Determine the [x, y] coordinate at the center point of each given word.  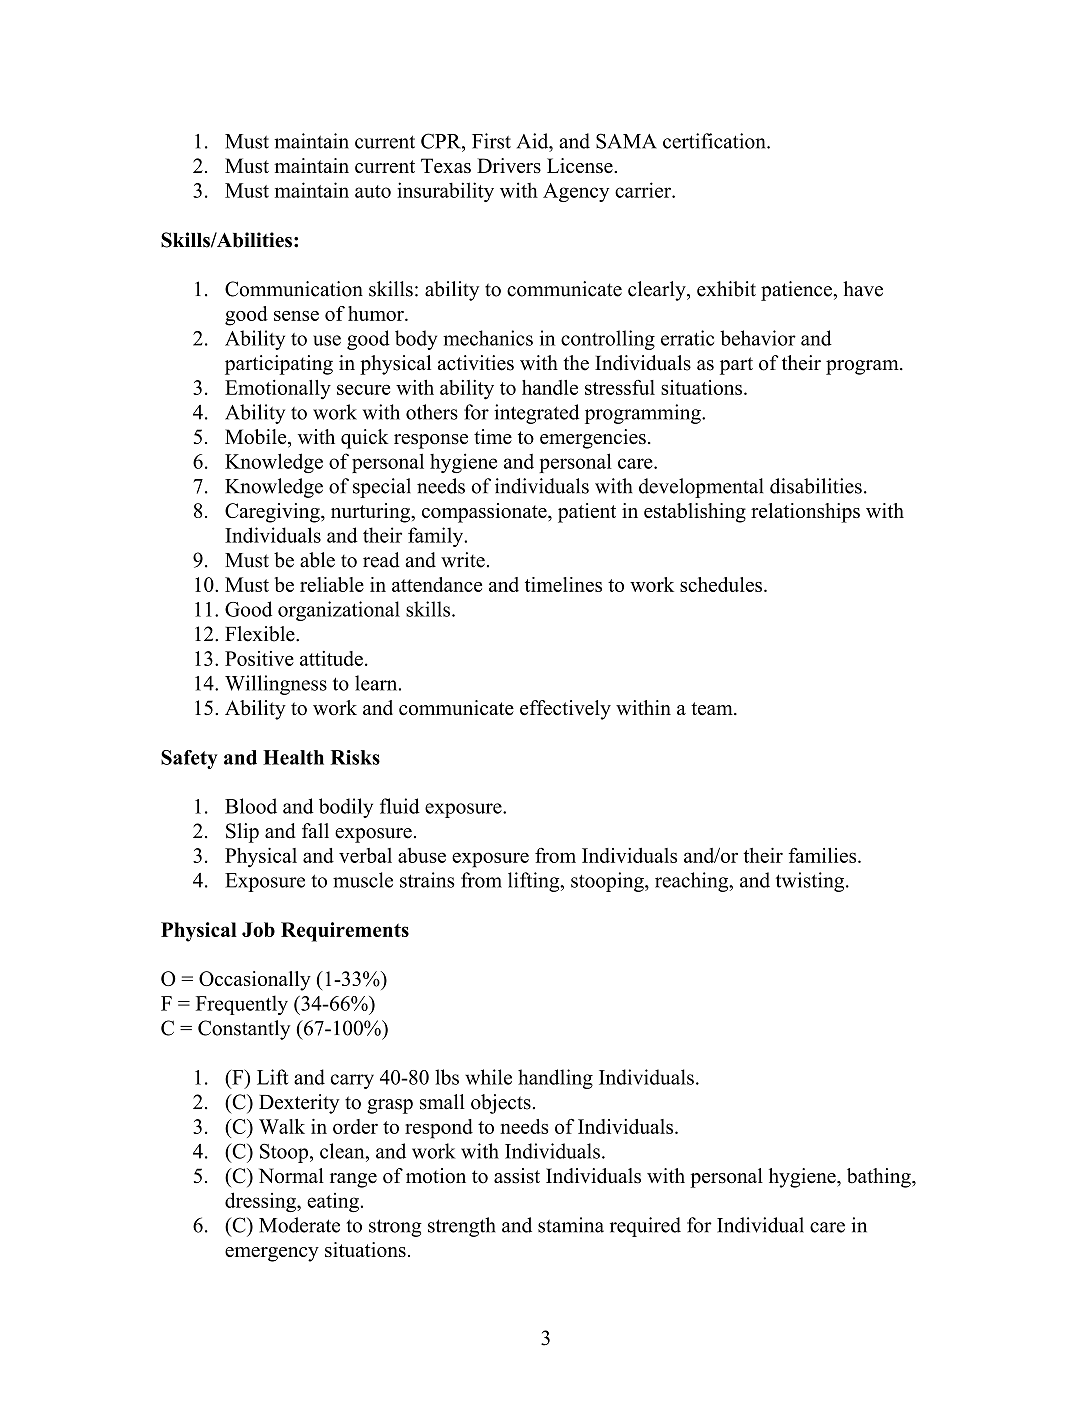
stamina [571, 1225]
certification [715, 141]
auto [373, 191]
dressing [261, 1202]
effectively [565, 710]
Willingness [276, 685]
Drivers [509, 165]
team [713, 708]
